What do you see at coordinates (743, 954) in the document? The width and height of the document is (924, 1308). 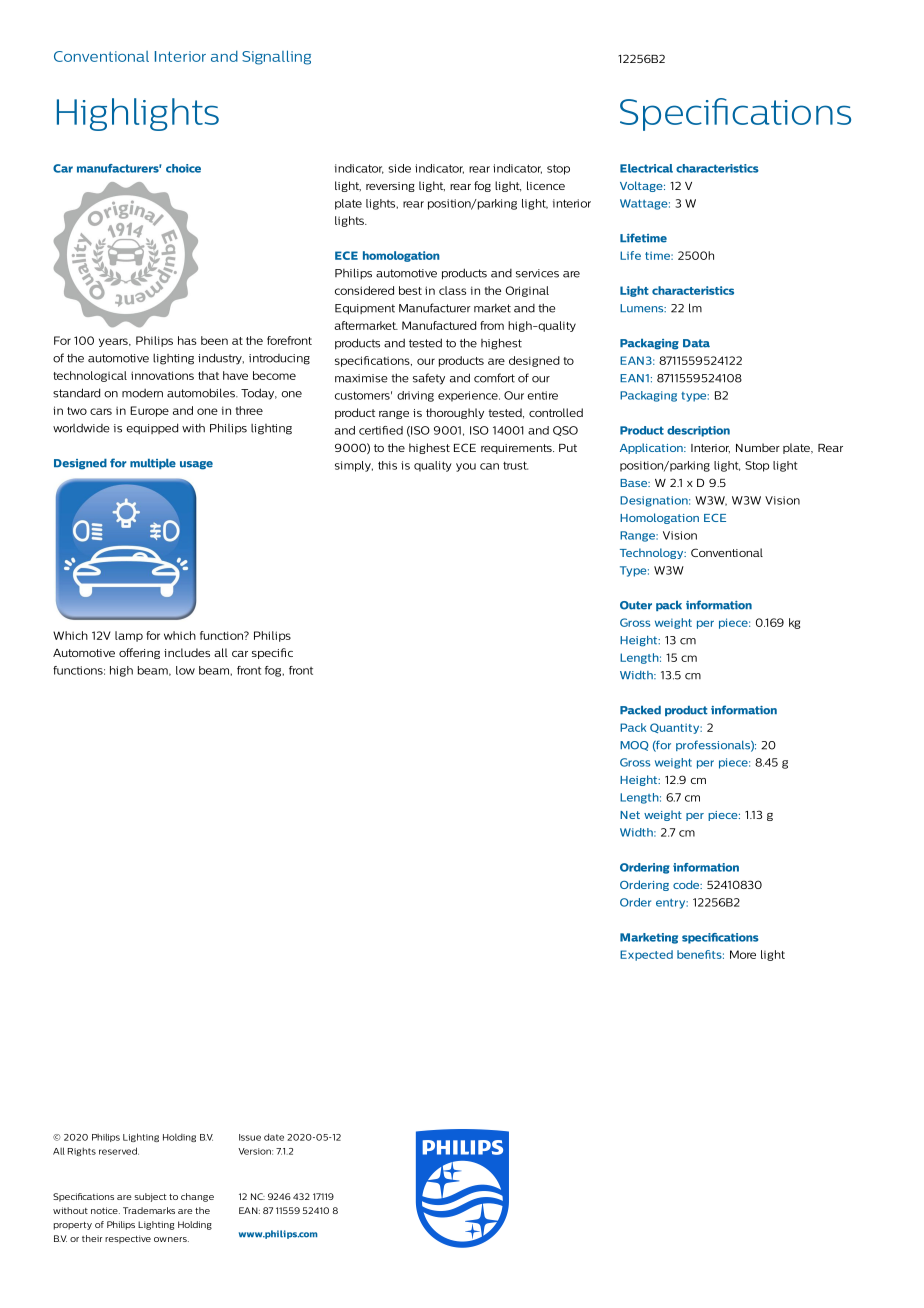 I see `More` at bounding box center [743, 954].
